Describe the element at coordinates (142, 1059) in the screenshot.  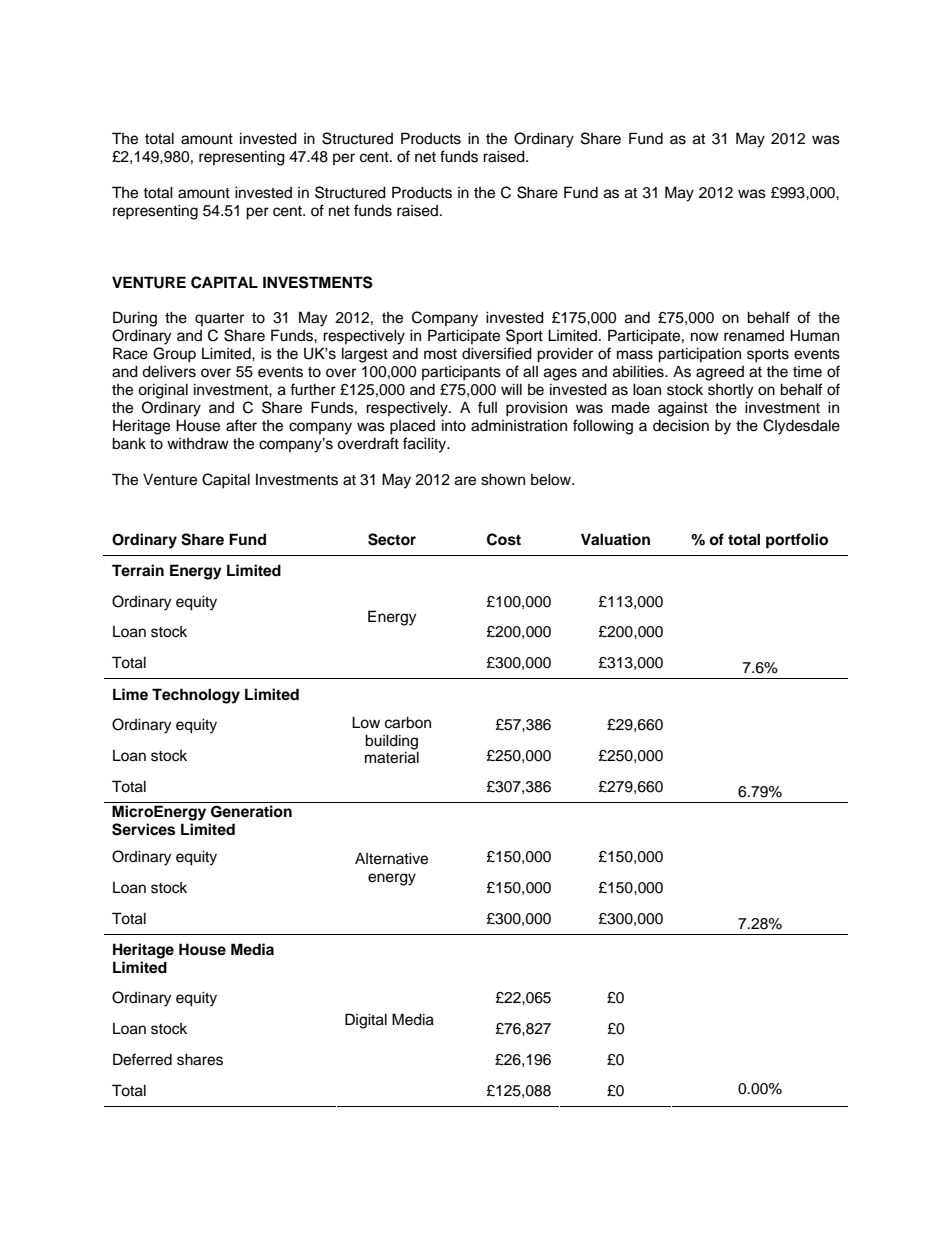
I see `Deferred` at that location.
